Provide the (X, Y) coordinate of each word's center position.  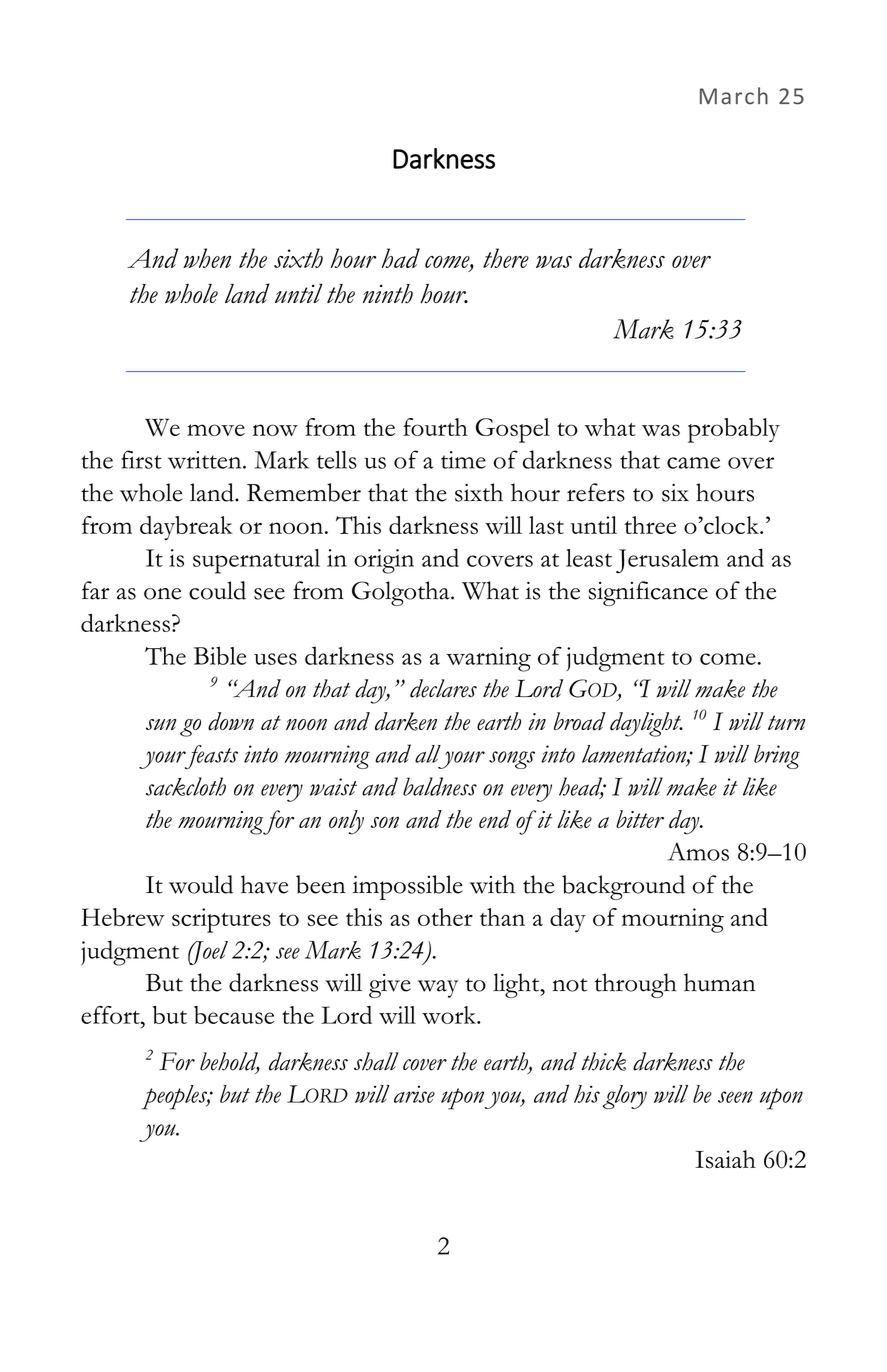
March (734, 96)
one (162, 594)
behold (230, 1062)
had (400, 258)
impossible (407, 887)
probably (734, 430)
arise (414, 1094)
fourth (435, 427)
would (201, 884)
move (216, 430)
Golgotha (402, 593)
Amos (698, 851)
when (207, 258)
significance (648, 593)
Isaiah (726, 1159)
